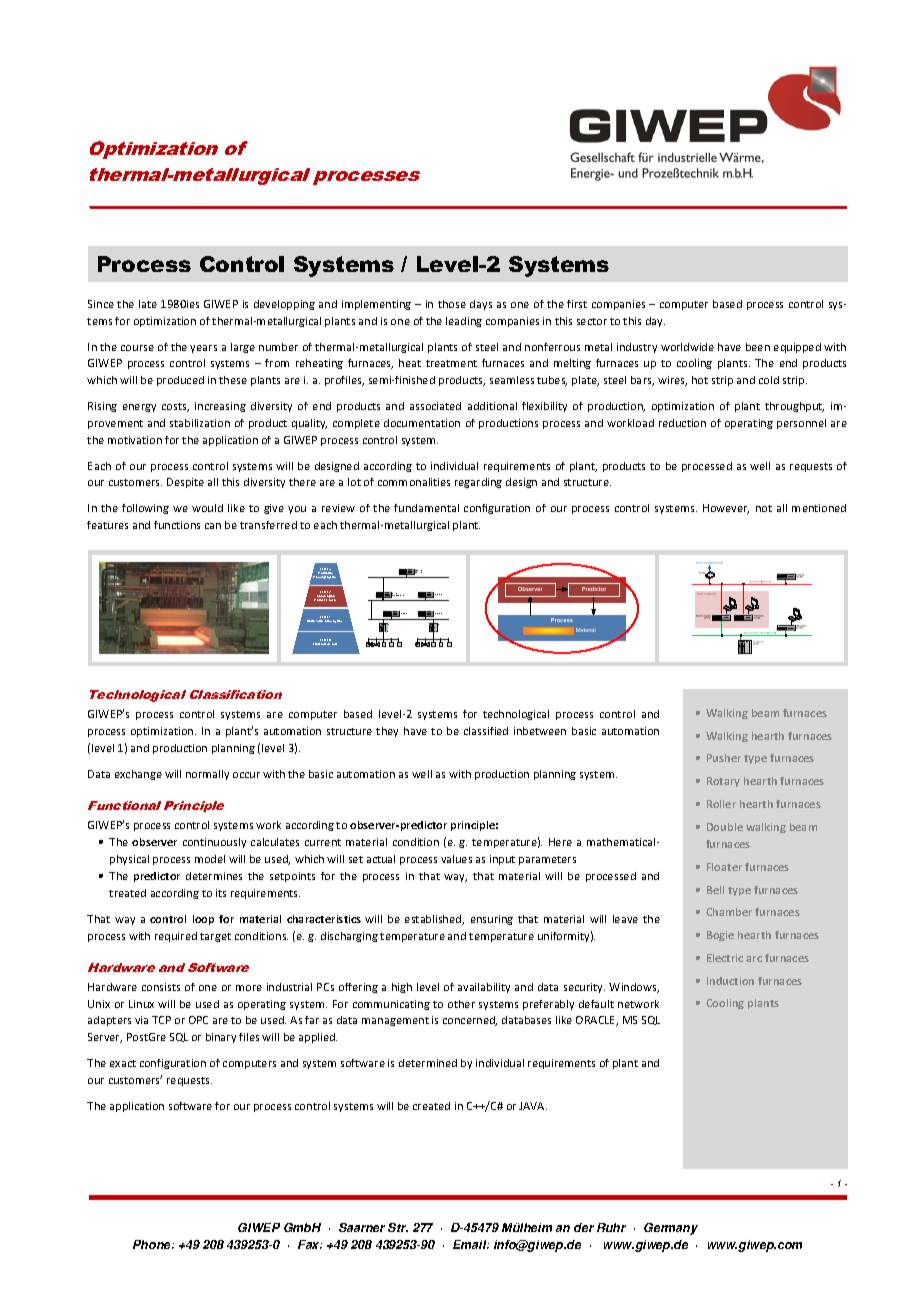  What do you see at coordinates (464, 322) in the page?
I see `leading` at bounding box center [464, 322].
